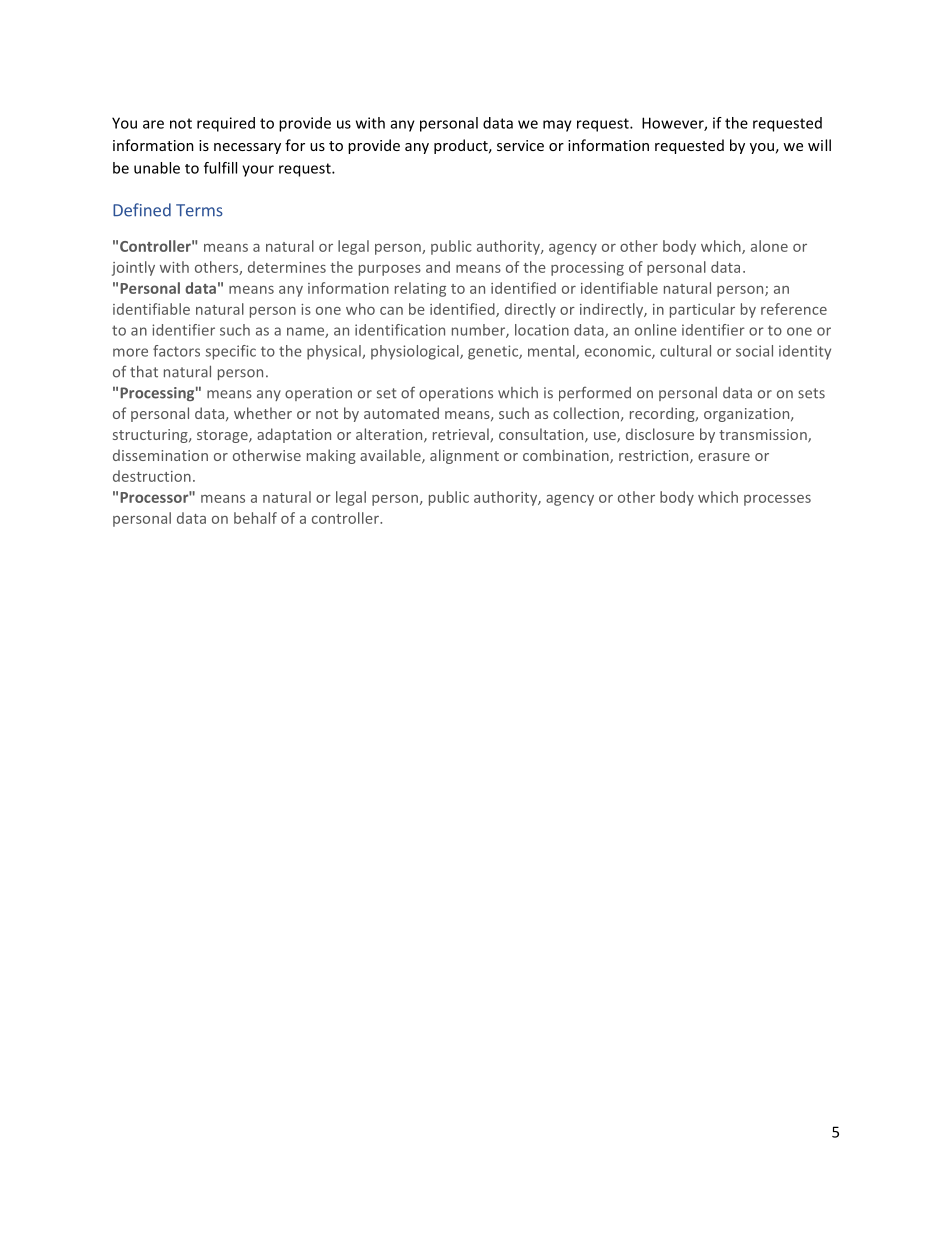  What do you see at coordinates (226, 124) in the image?
I see `required` at bounding box center [226, 124].
